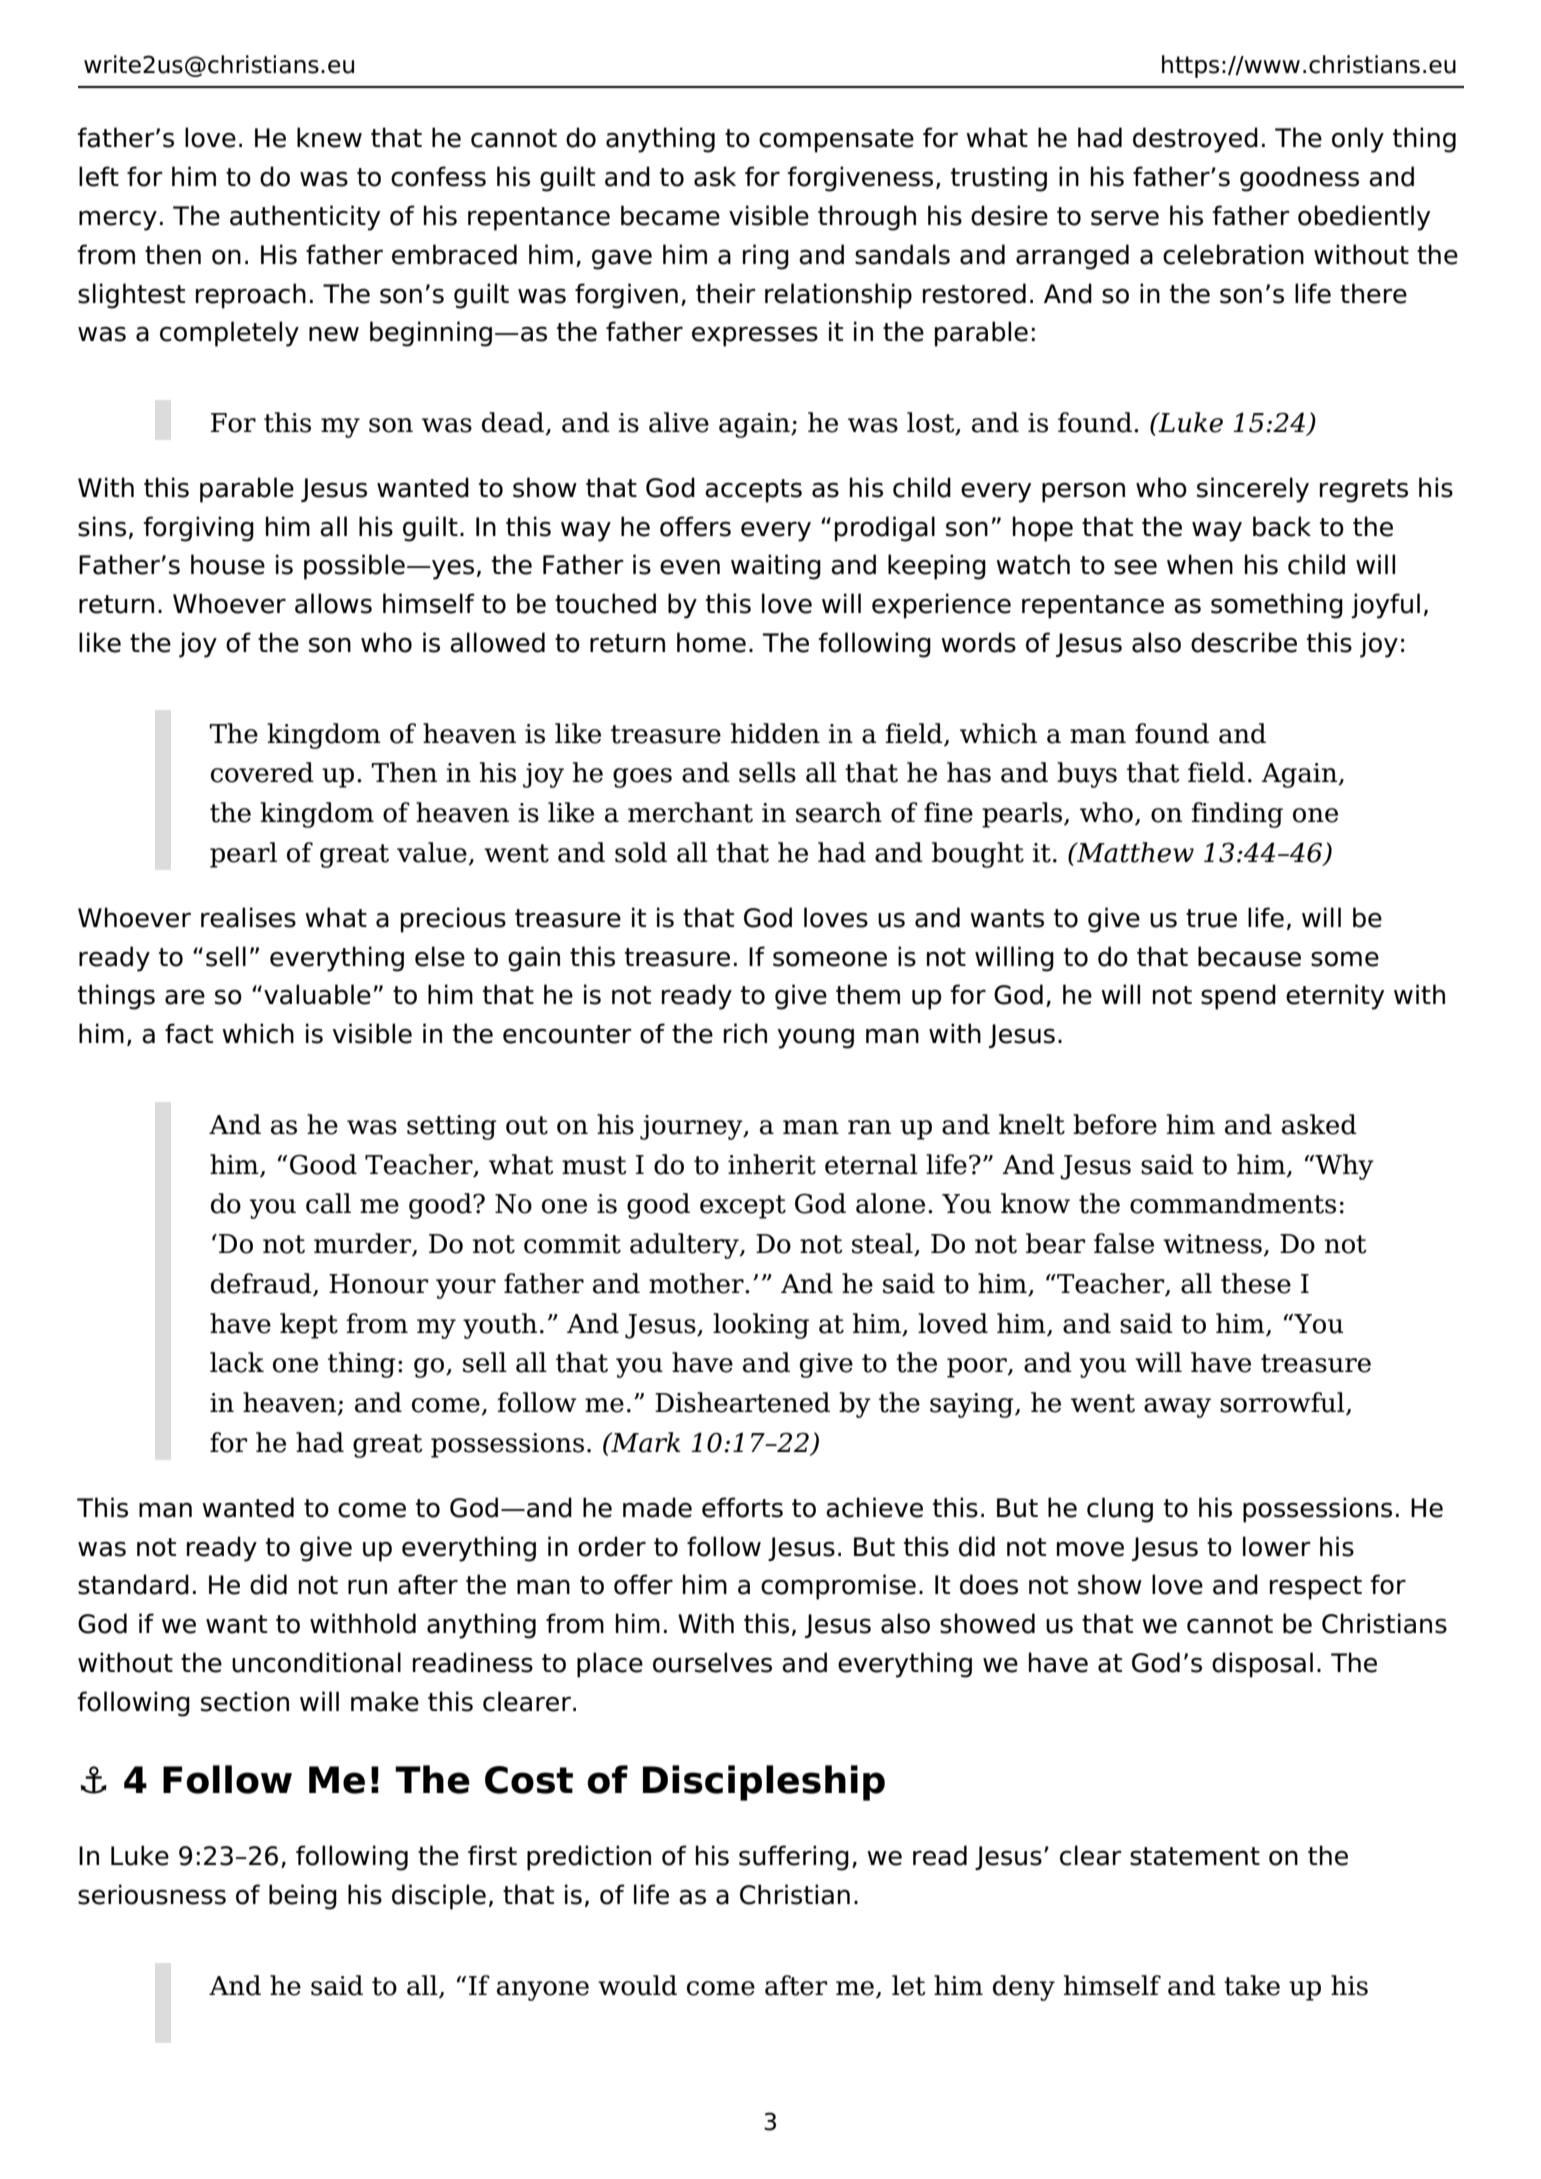  Describe the element at coordinates (761, 1326) in the screenshot. I see `looking` at that location.
